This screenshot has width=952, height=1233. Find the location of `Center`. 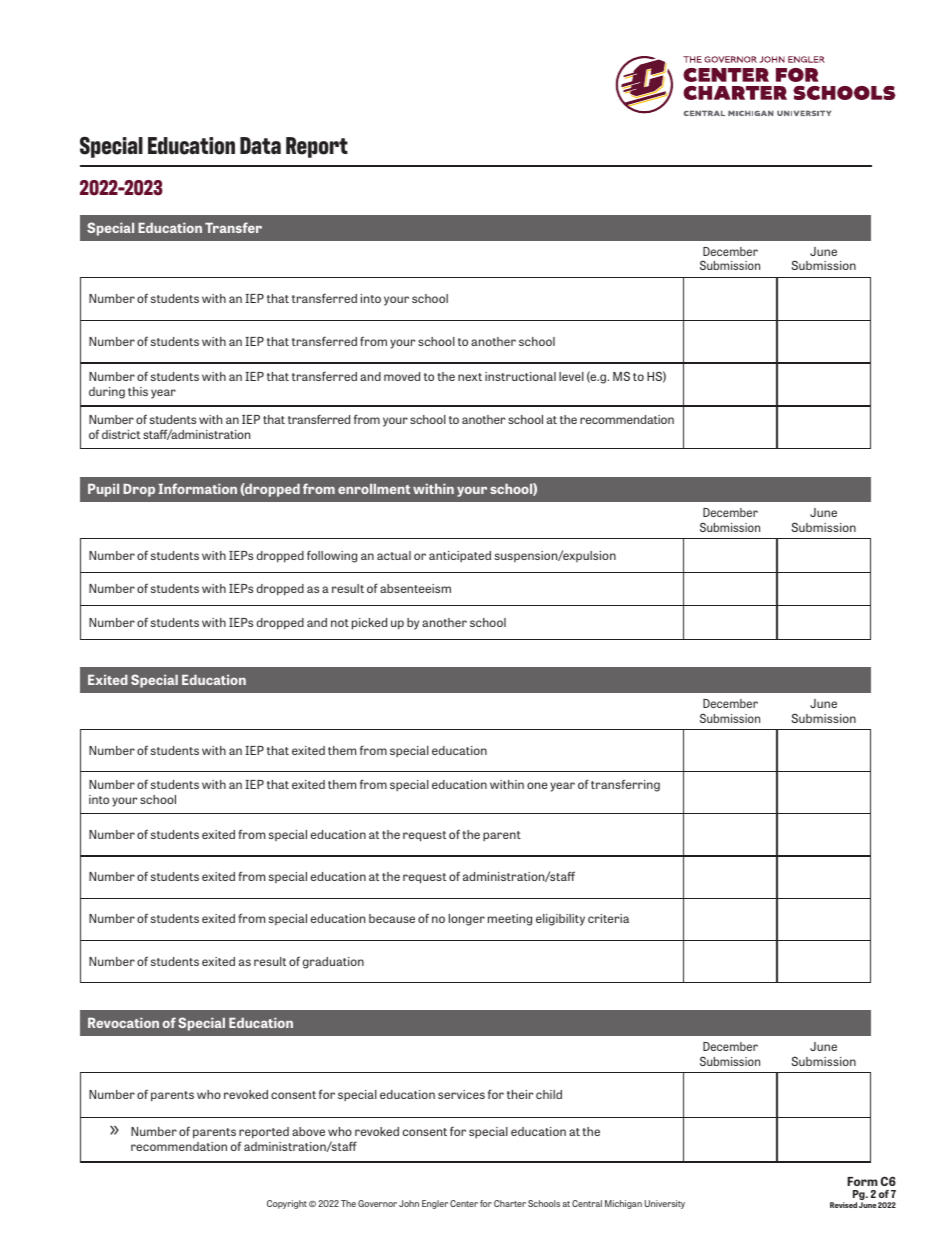

Center is located at coordinates (464, 1203).
